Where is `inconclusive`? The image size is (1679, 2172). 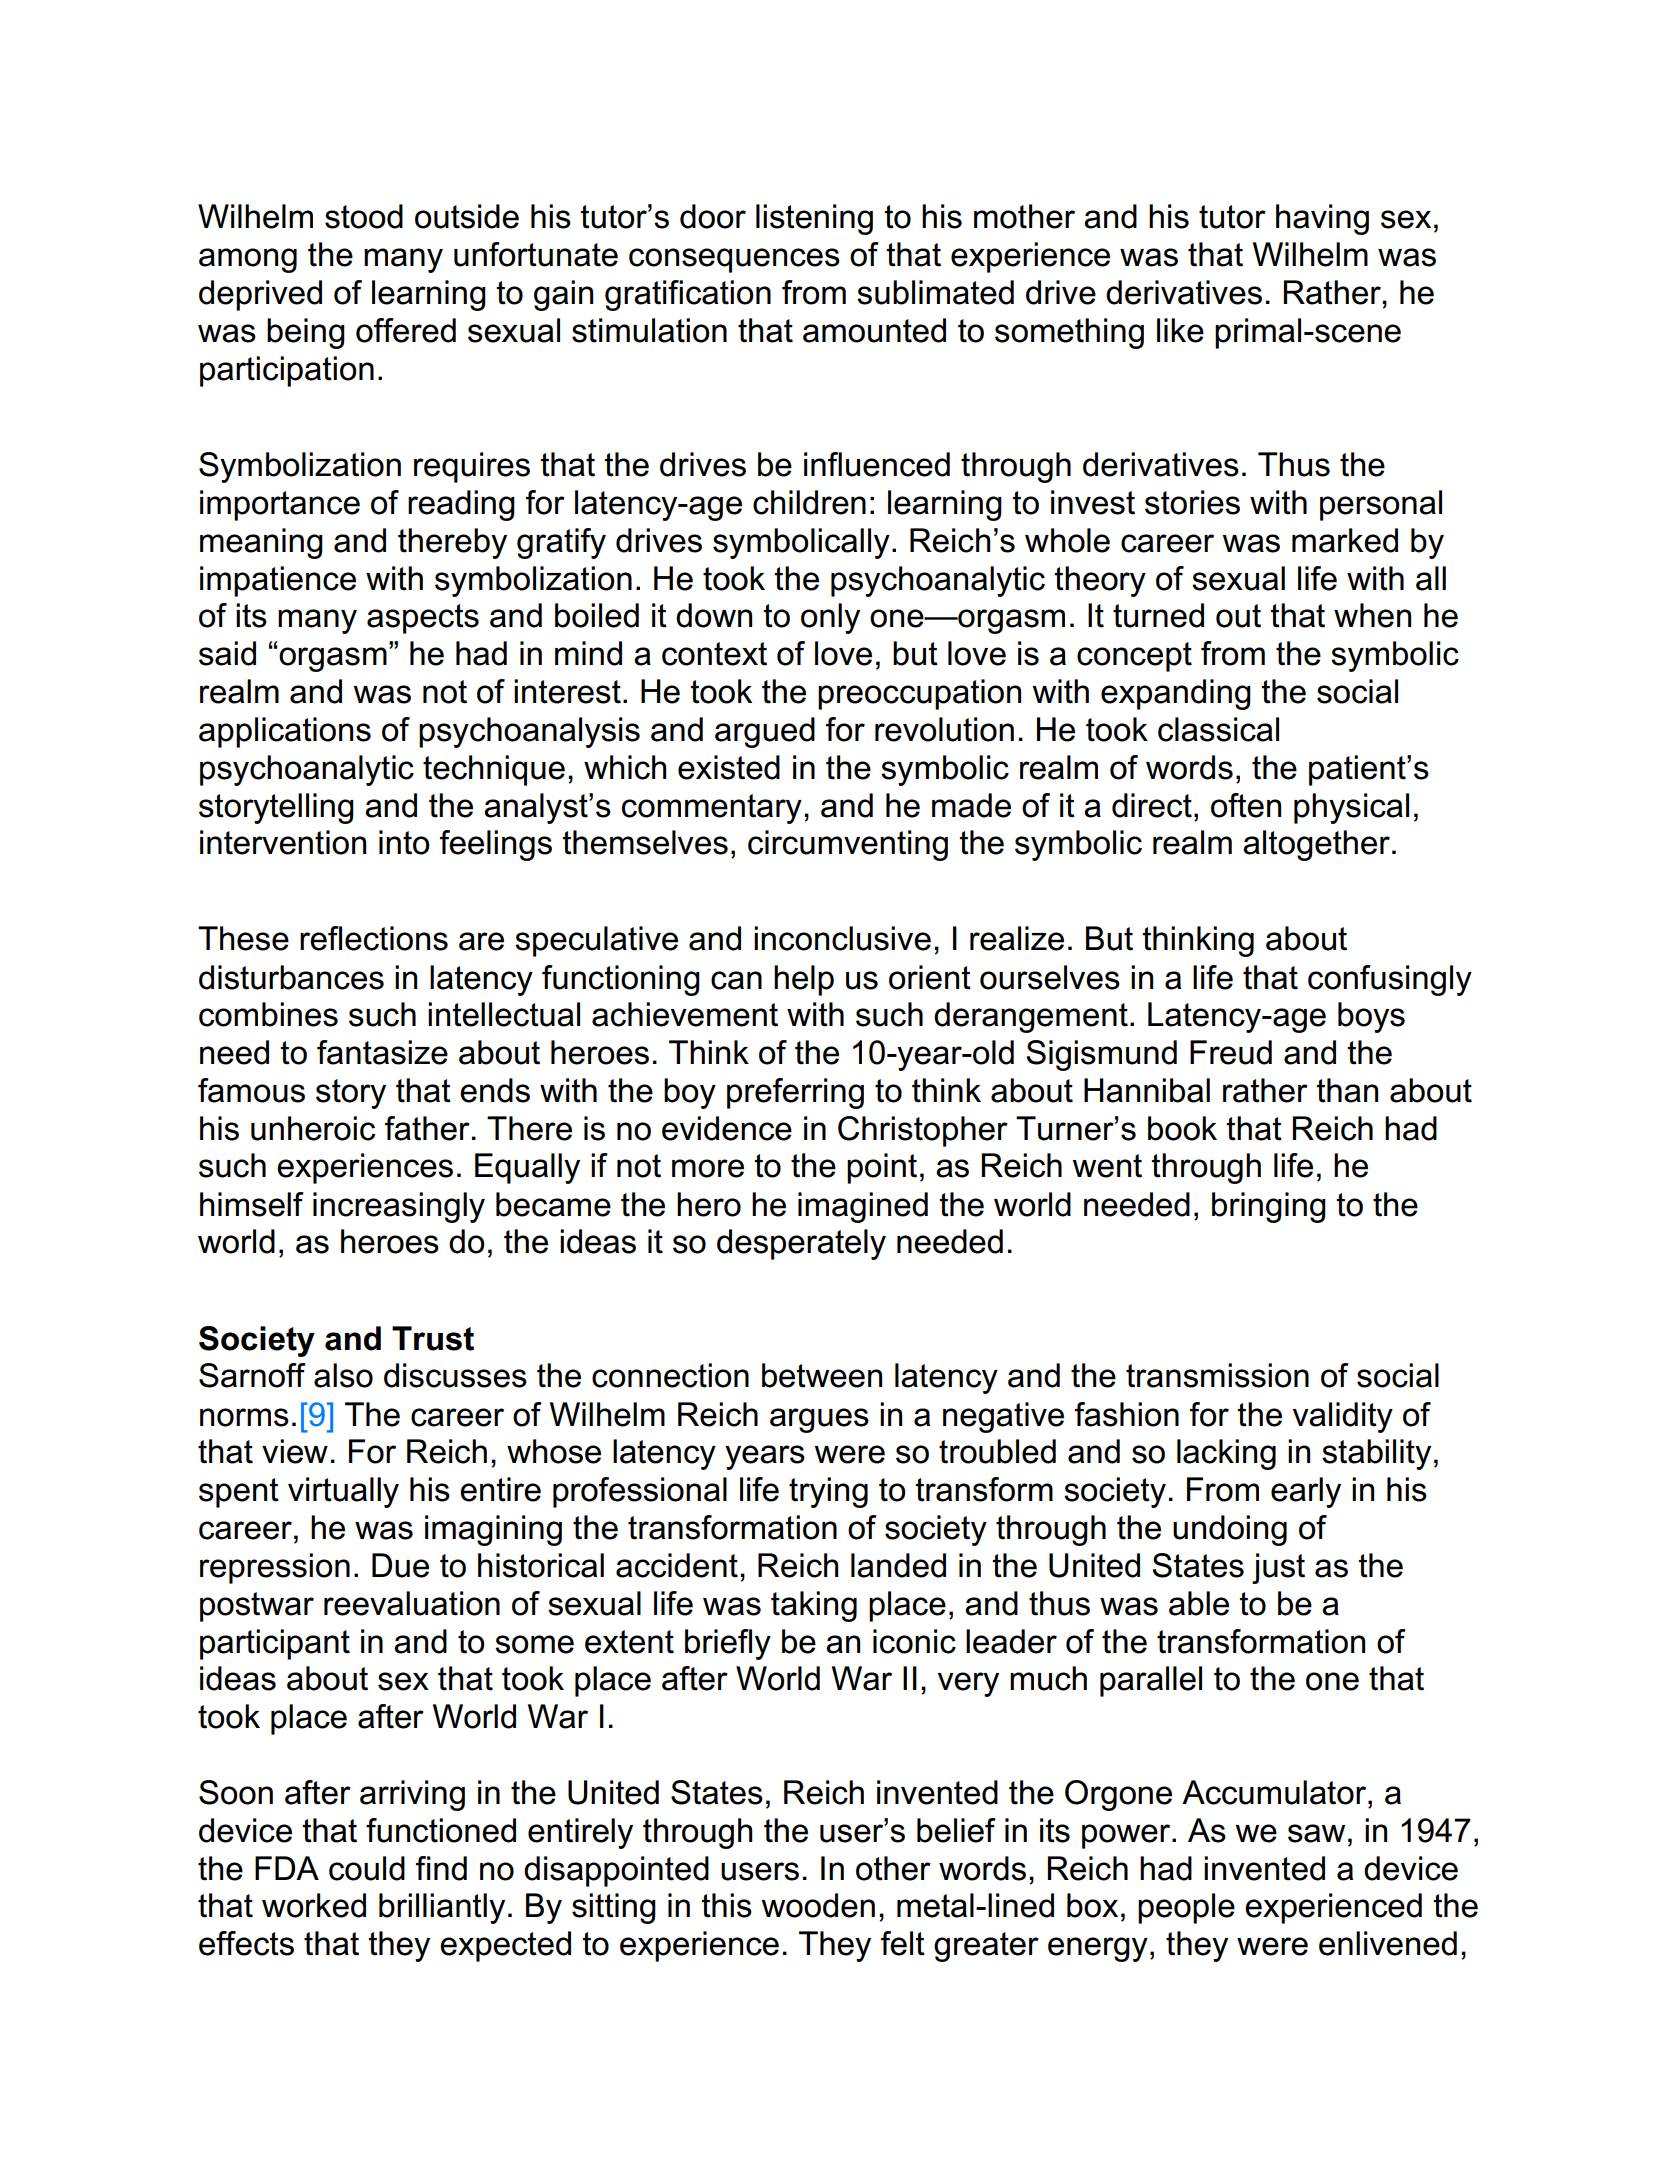 inconclusive is located at coordinates (842, 938).
